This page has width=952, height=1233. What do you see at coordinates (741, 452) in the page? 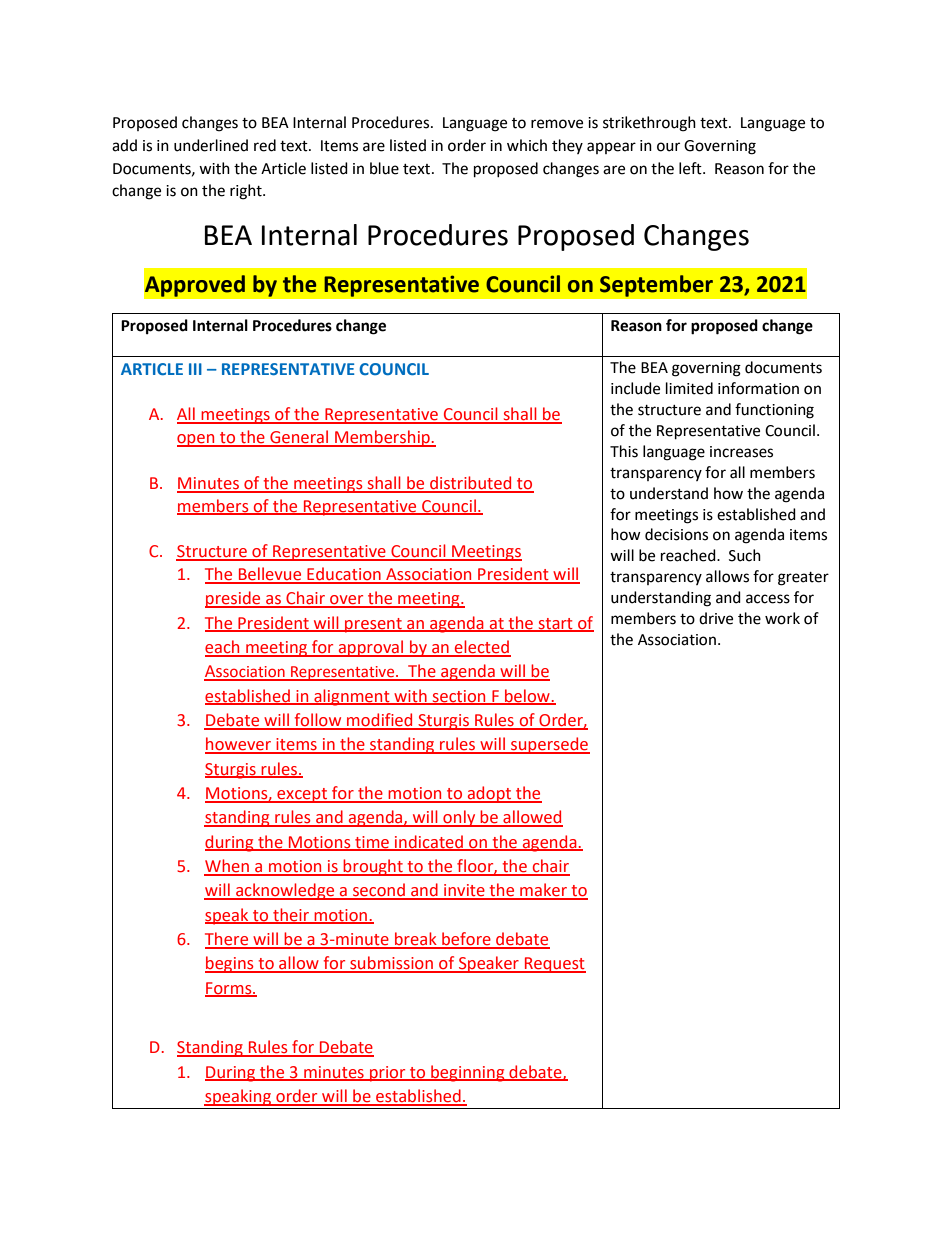
I see `increases` at bounding box center [741, 452].
